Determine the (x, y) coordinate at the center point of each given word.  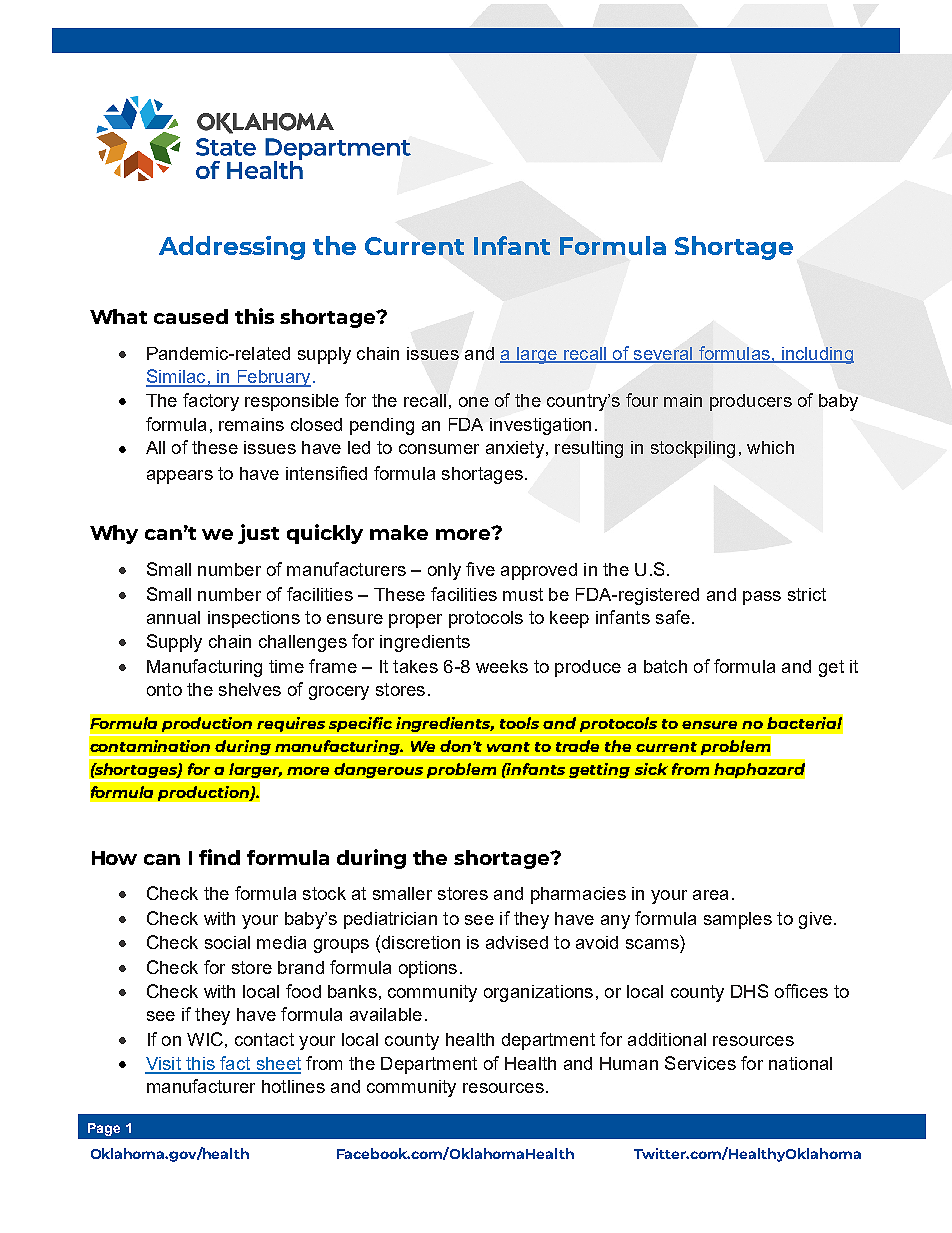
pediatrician (390, 920)
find (219, 857)
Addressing (232, 248)
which (770, 447)
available (386, 1014)
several (663, 354)
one (474, 402)
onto (164, 689)
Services (700, 1063)
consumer (439, 449)
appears (180, 477)
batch (665, 666)
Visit (164, 1065)
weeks (502, 666)
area (710, 895)
